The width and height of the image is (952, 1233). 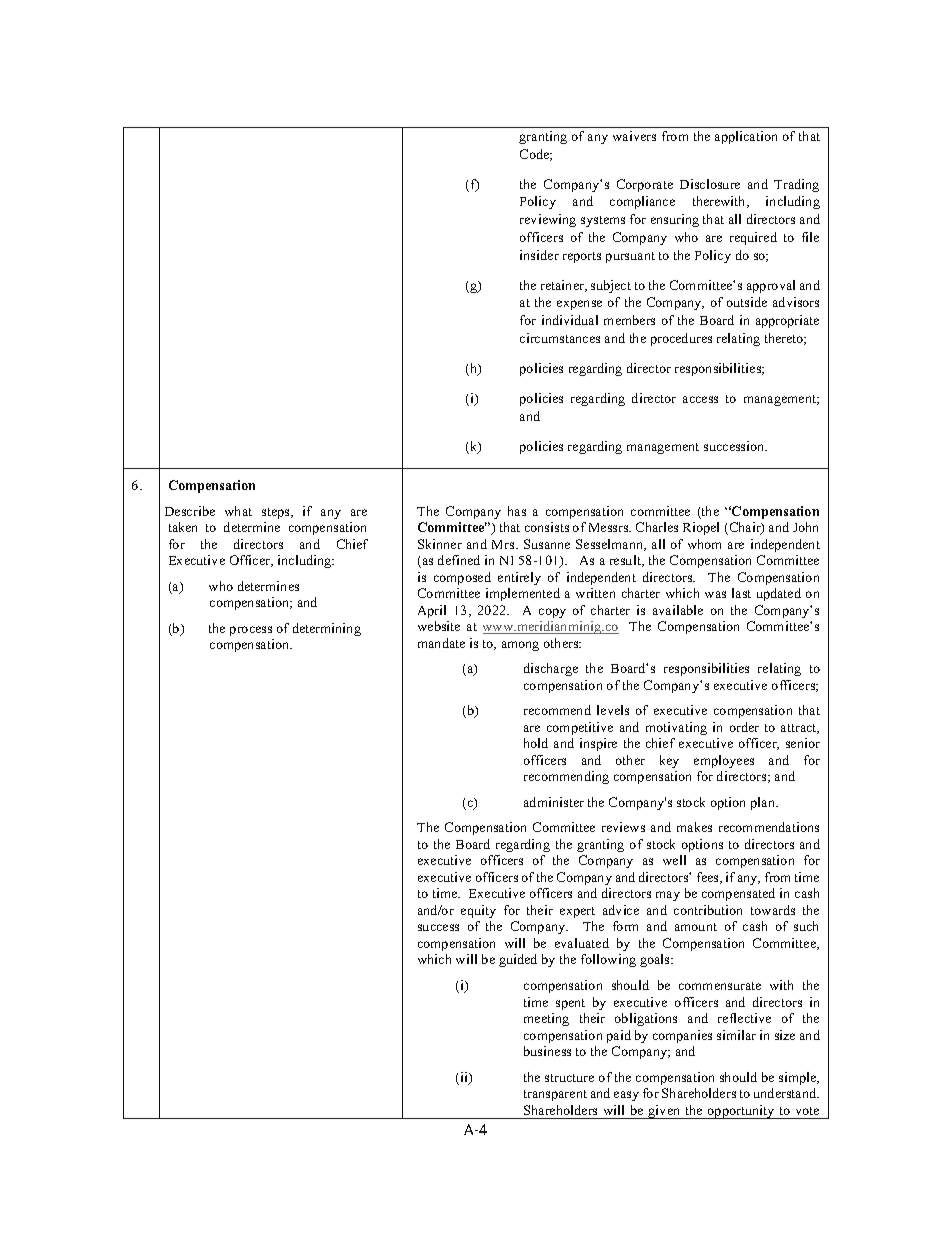 I want to click on reviewing, so click(x=548, y=220).
